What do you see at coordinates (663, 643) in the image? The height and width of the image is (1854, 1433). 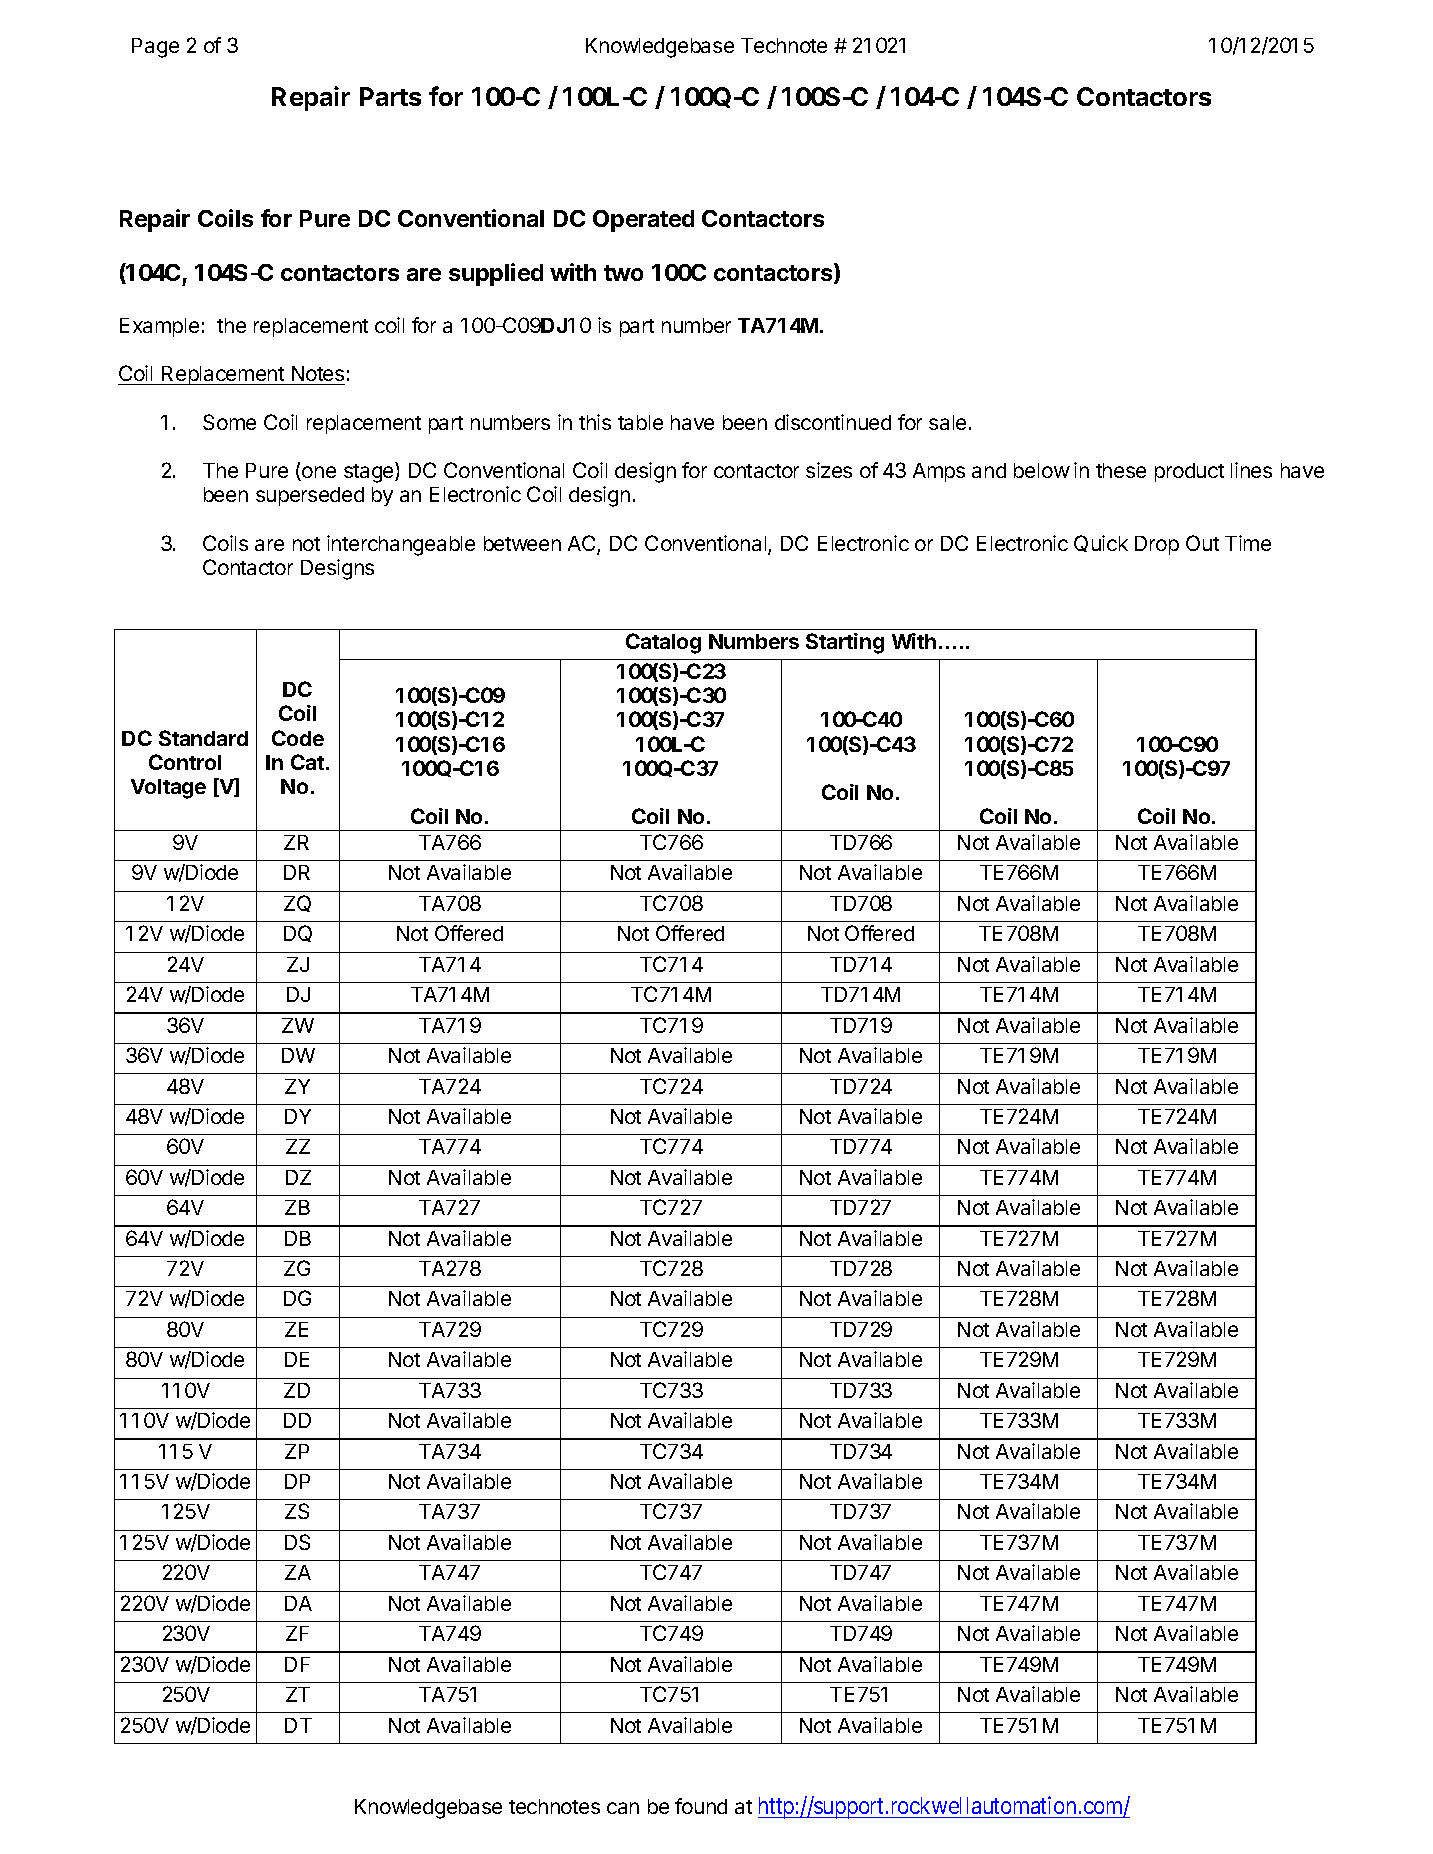 I see `Catalog` at bounding box center [663, 643].
